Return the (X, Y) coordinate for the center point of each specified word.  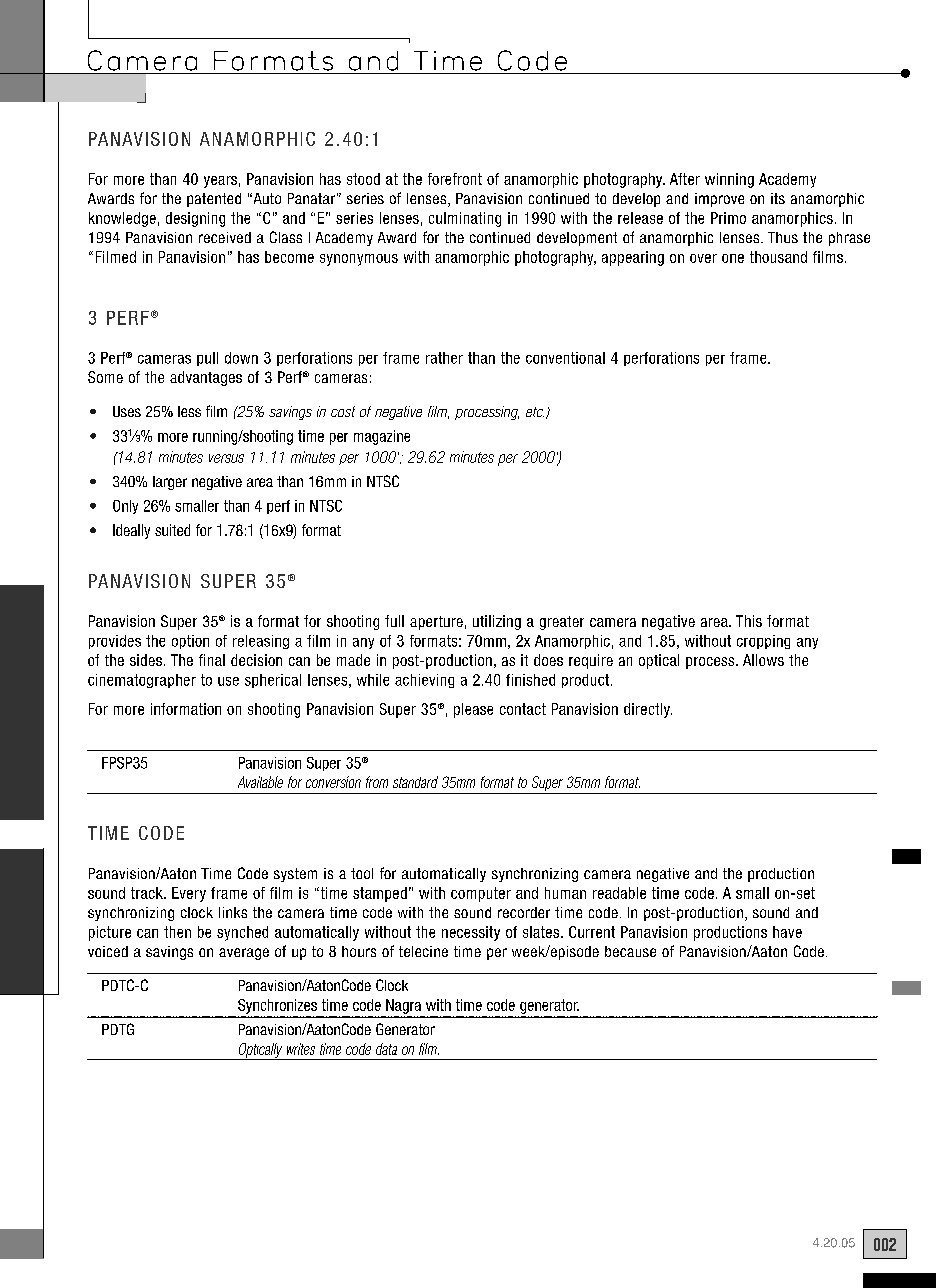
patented (214, 200)
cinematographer (142, 681)
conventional (565, 358)
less (189, 411)
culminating (465, 219)
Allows (763, 660)
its (778, 198)
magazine (382, 437)
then (177, 932)
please (473, 710)
